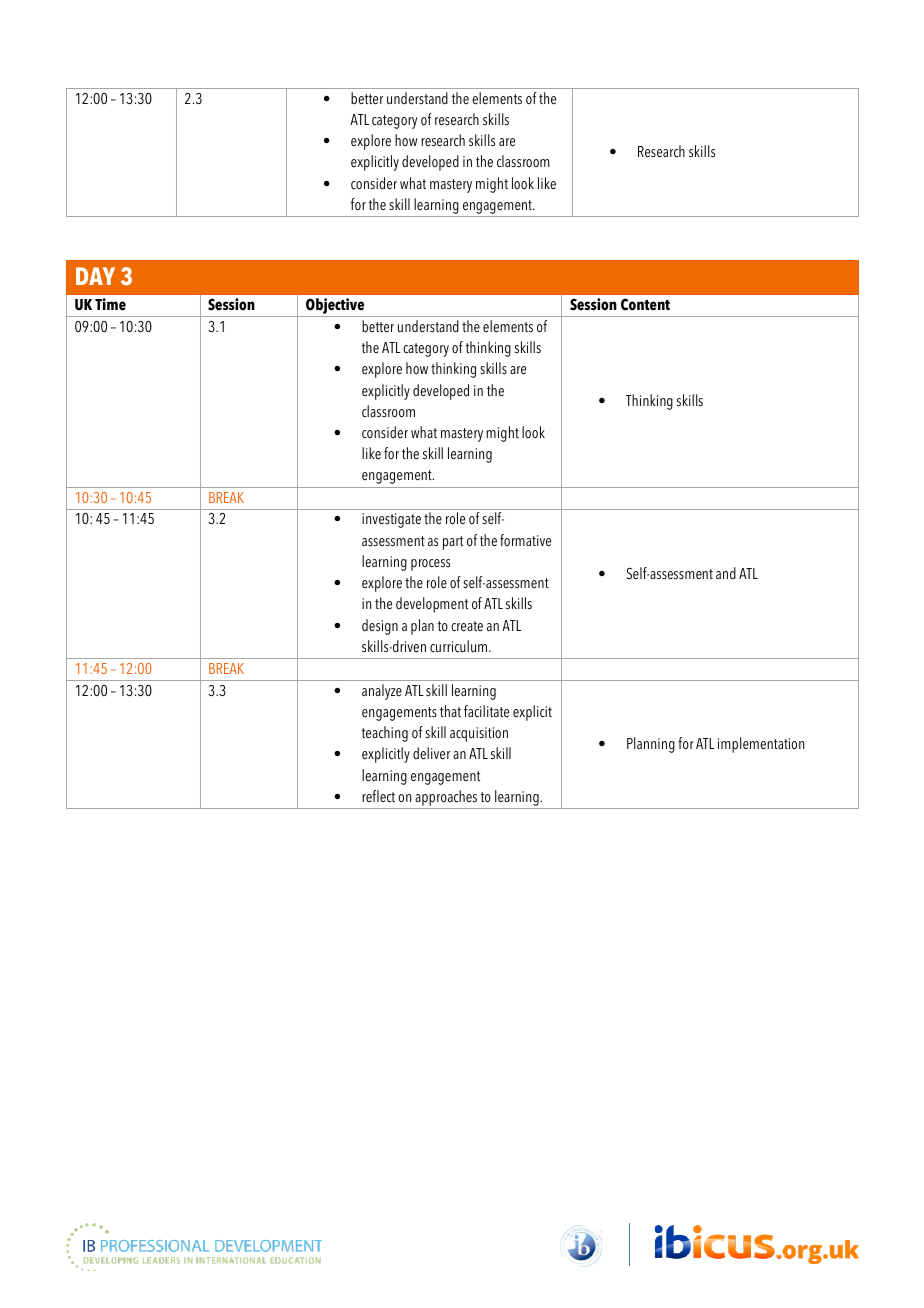 The width and height of the screenshot is (924, 1308). What do you see at coordinates (335, 307) in the screenshot?
I see `Objective` at bounding box center [335, 307].
